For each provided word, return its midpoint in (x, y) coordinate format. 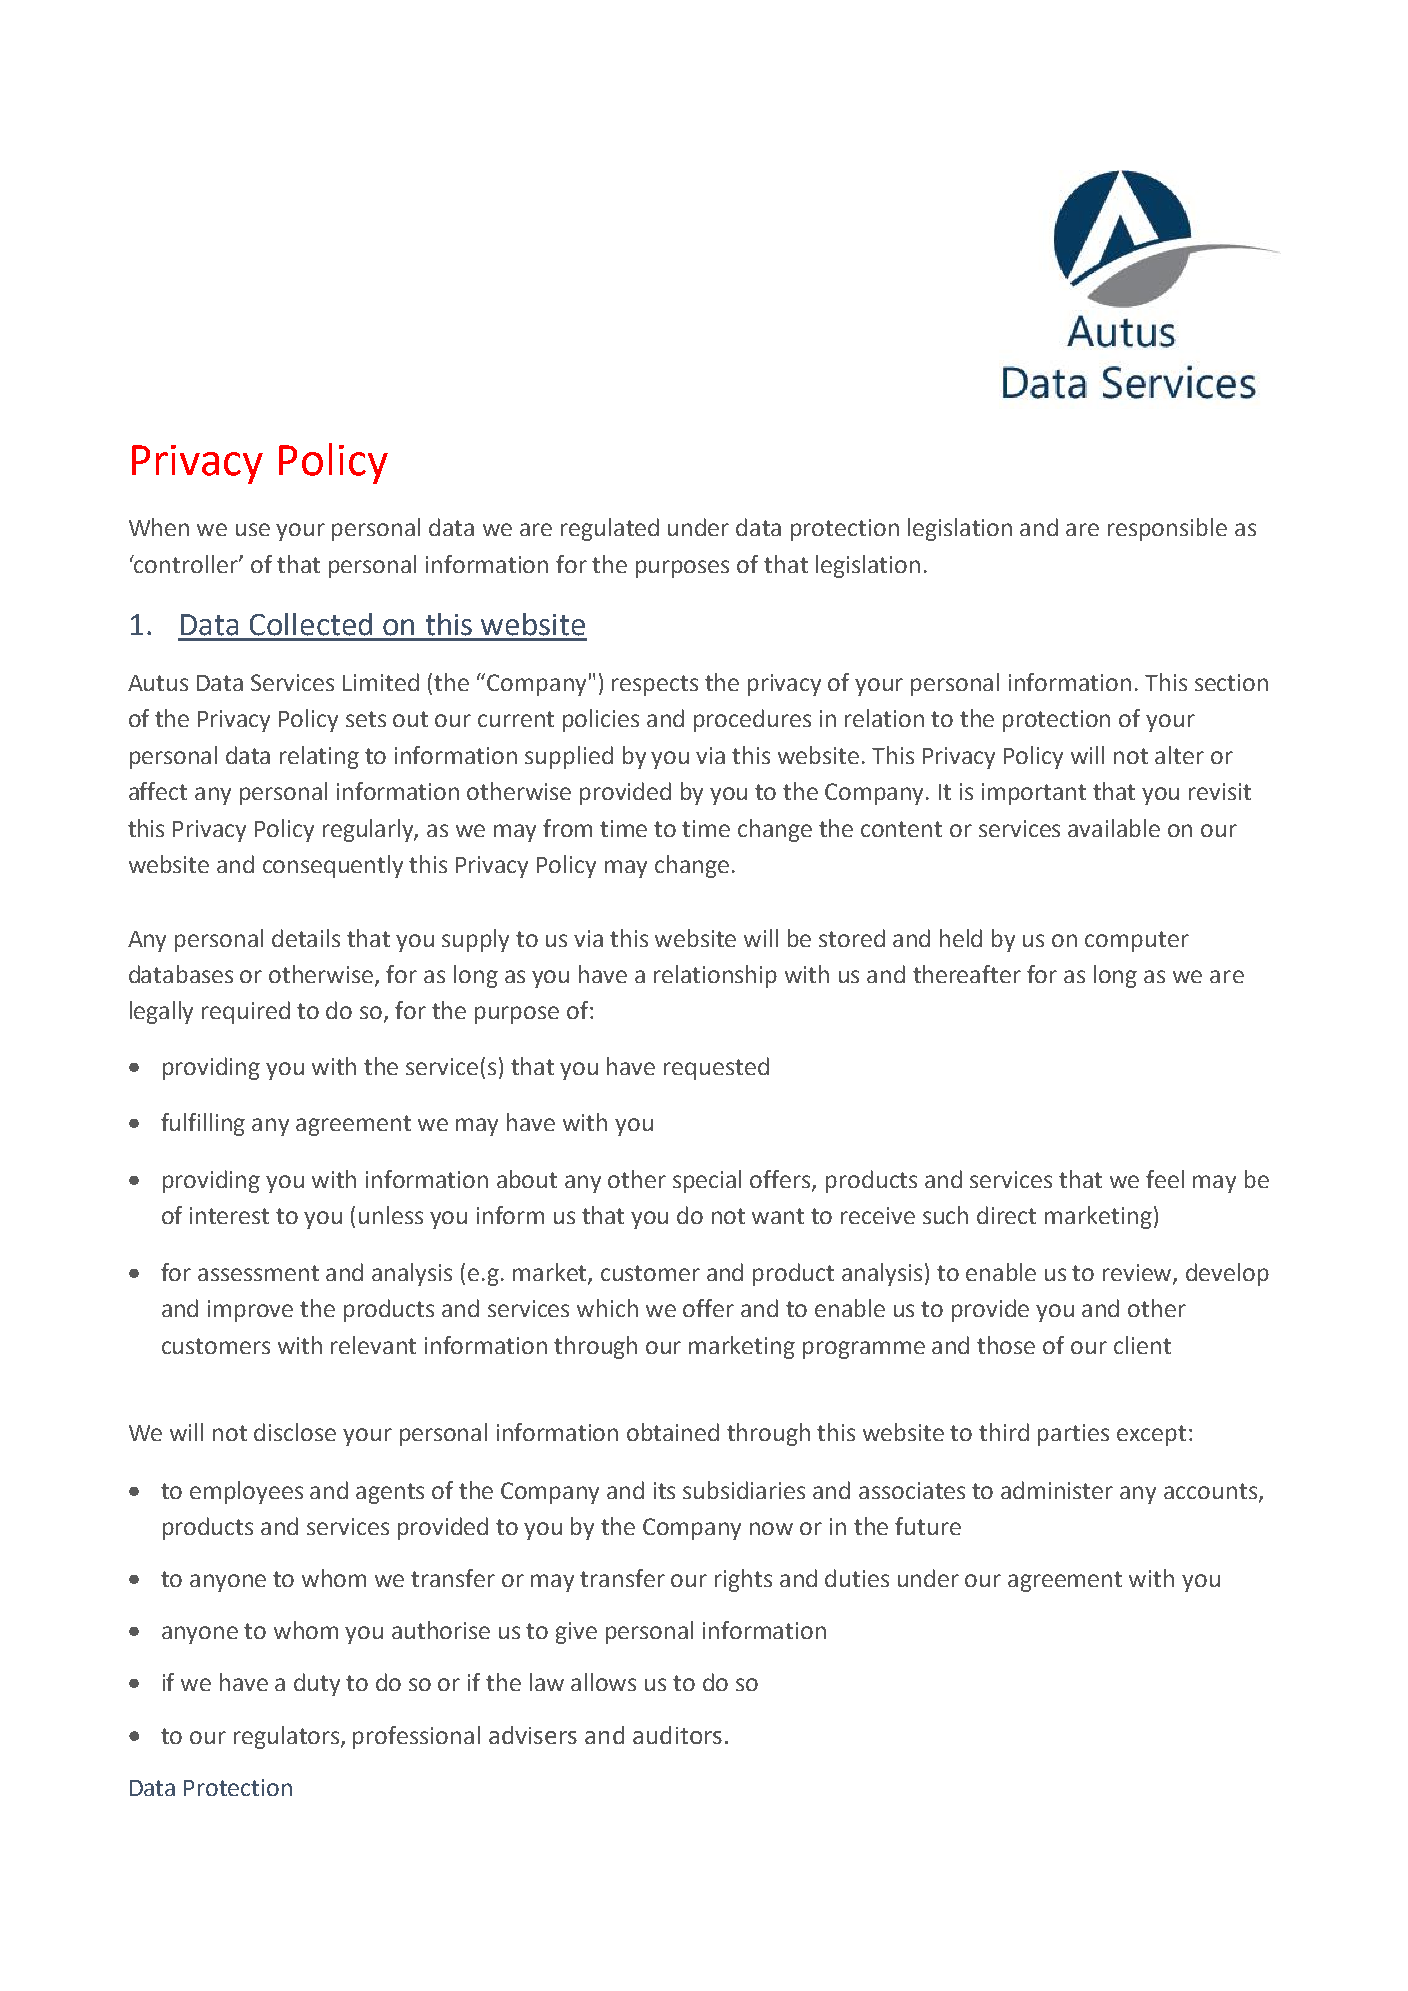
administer (1057, 1490)
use (253, 529)
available (1114, 828)
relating (319, 757)
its (664, 1490)
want (778, 1216)
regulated (610, 529)
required (246, 1012)
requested (716, 1068)
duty (317, 1684)
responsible (1167, 529)
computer (1137, 941)
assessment (258, 1273)
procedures (752, 720)
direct (1006, 1215)
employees (246, 1492)
